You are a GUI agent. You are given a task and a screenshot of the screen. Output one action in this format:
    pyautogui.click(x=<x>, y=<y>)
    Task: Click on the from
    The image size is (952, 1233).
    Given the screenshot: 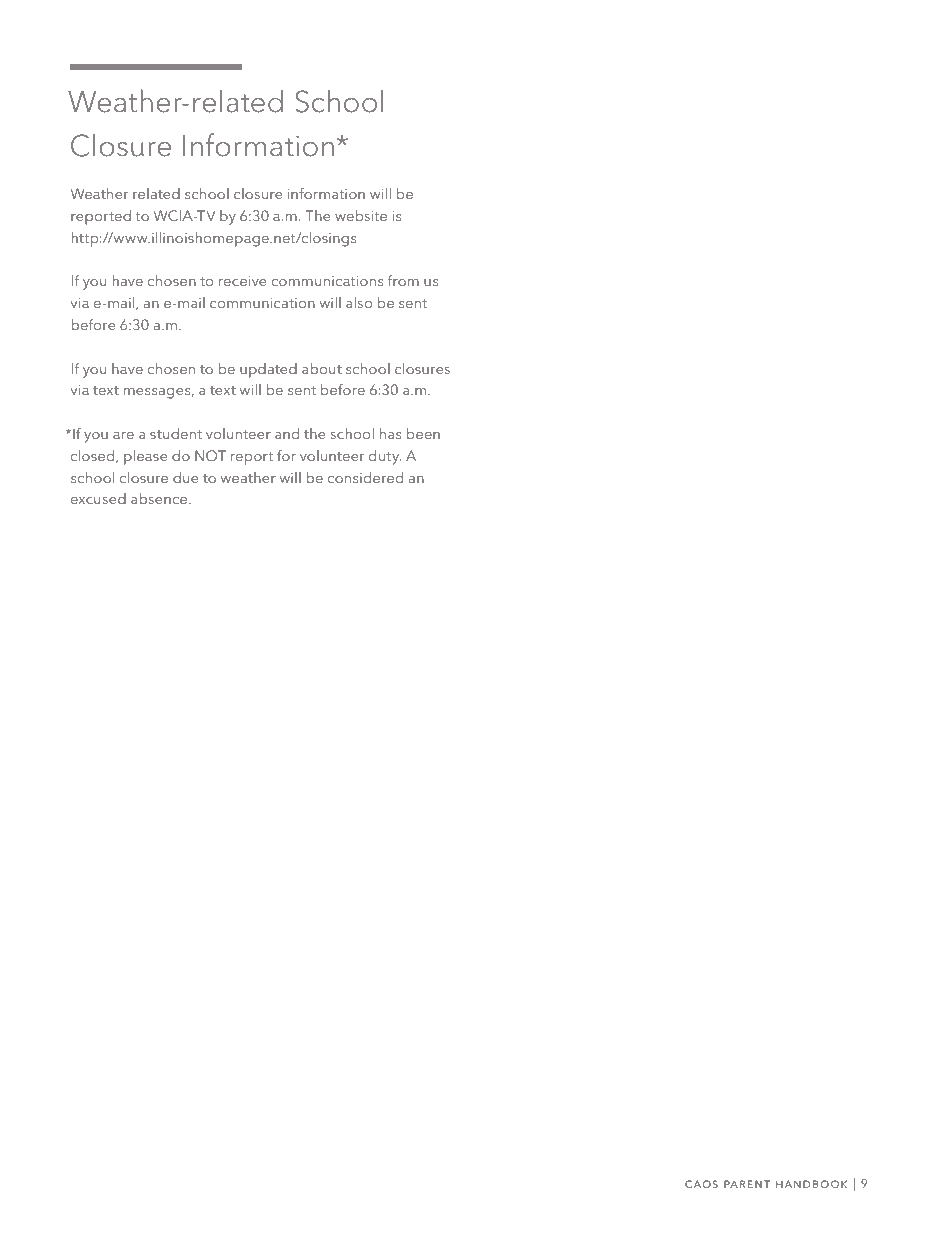 What is the action you would take?
    pyautogui.click(x=403, y=280)
